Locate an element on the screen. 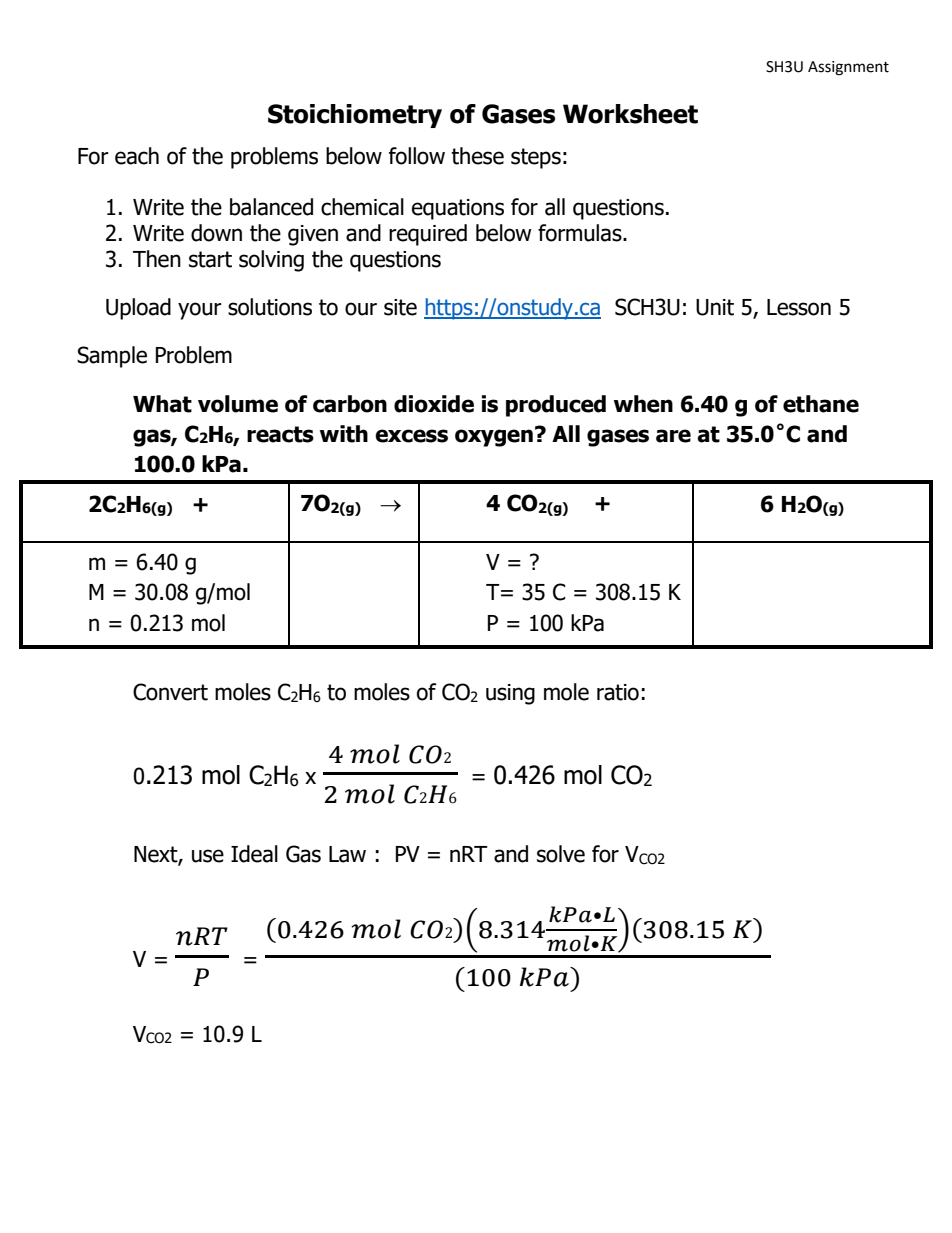 Image resolution: width=952 pixels, height=1233 pixels. each is located at coordinates (137, 156).
